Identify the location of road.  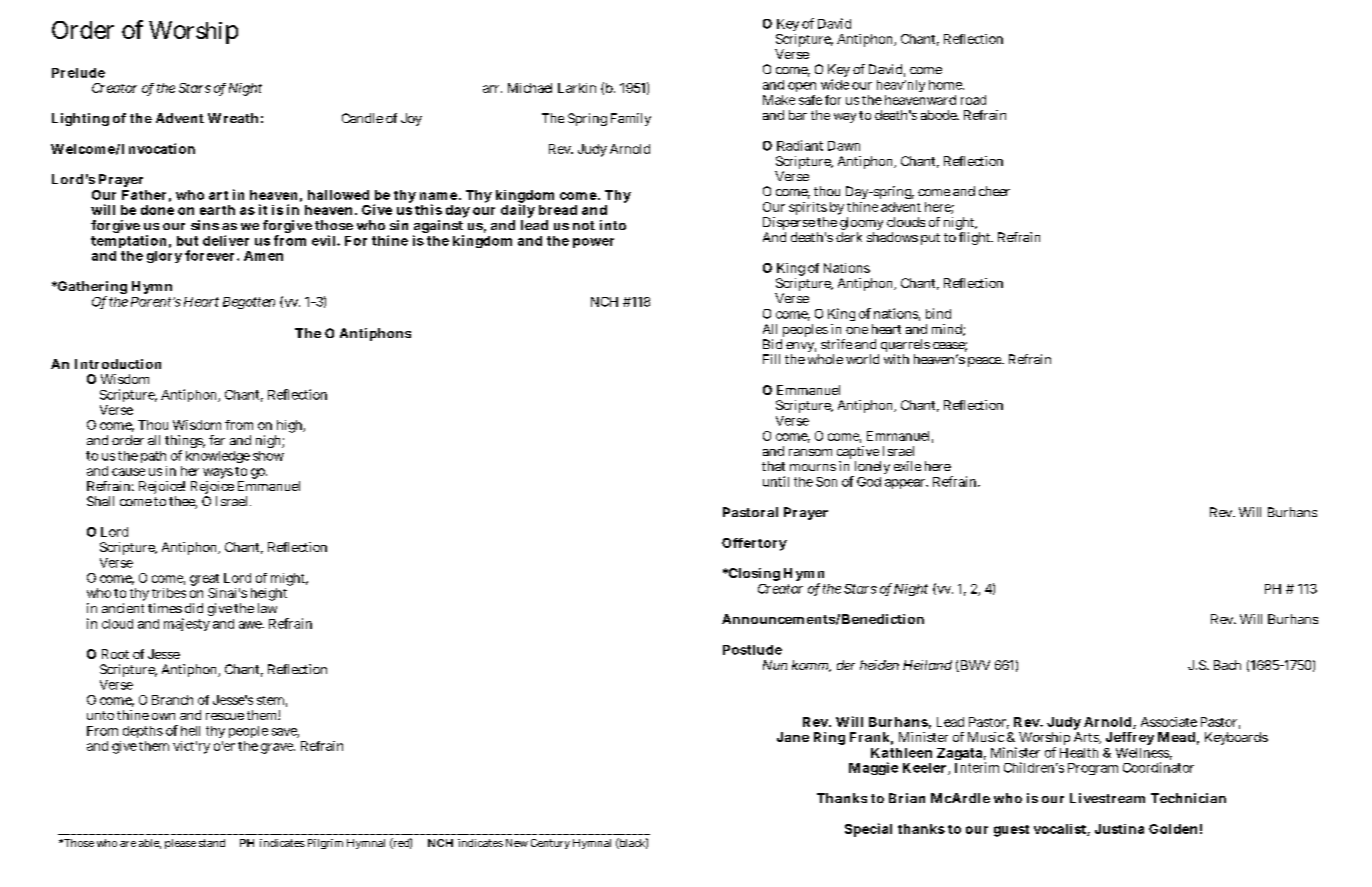
(973, 100).
